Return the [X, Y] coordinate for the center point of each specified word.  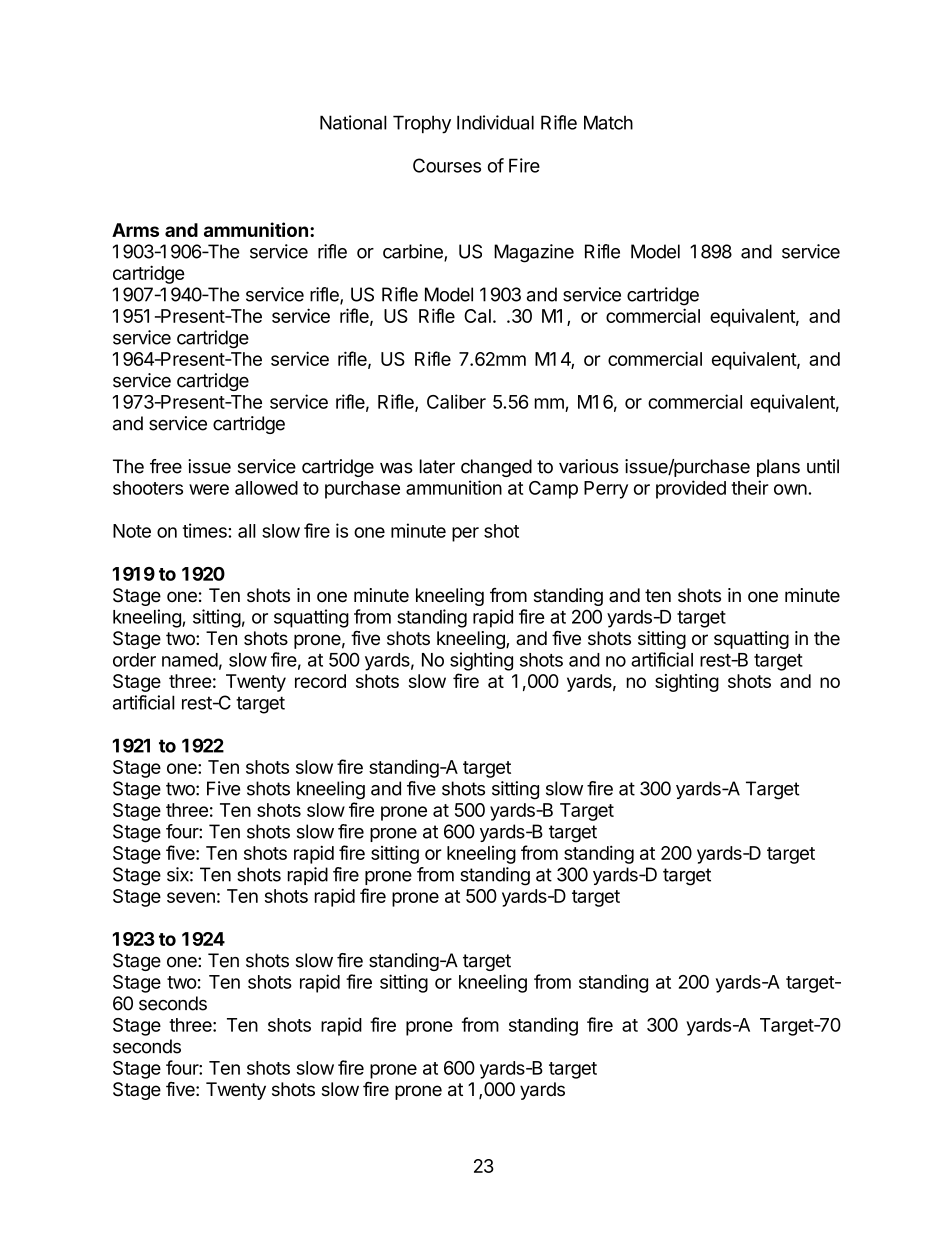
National [353, 122]
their [750, 487]
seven [191, 897]
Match [608, 122]
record [320, 681]
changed [496, 468]
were [209, 489]
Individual [495, 122]
